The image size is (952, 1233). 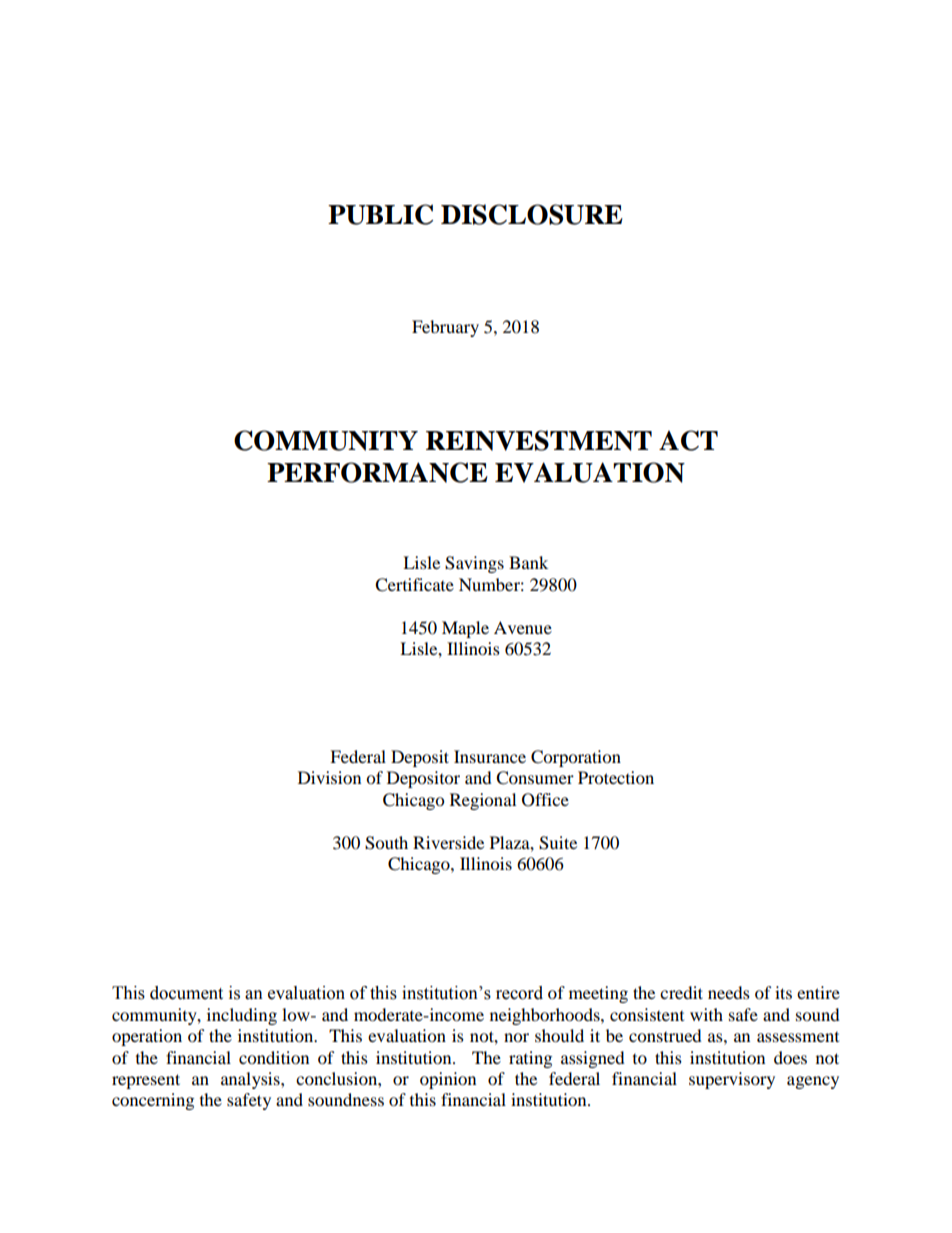 I want to click on Maple, so click(x=465, y=629).
